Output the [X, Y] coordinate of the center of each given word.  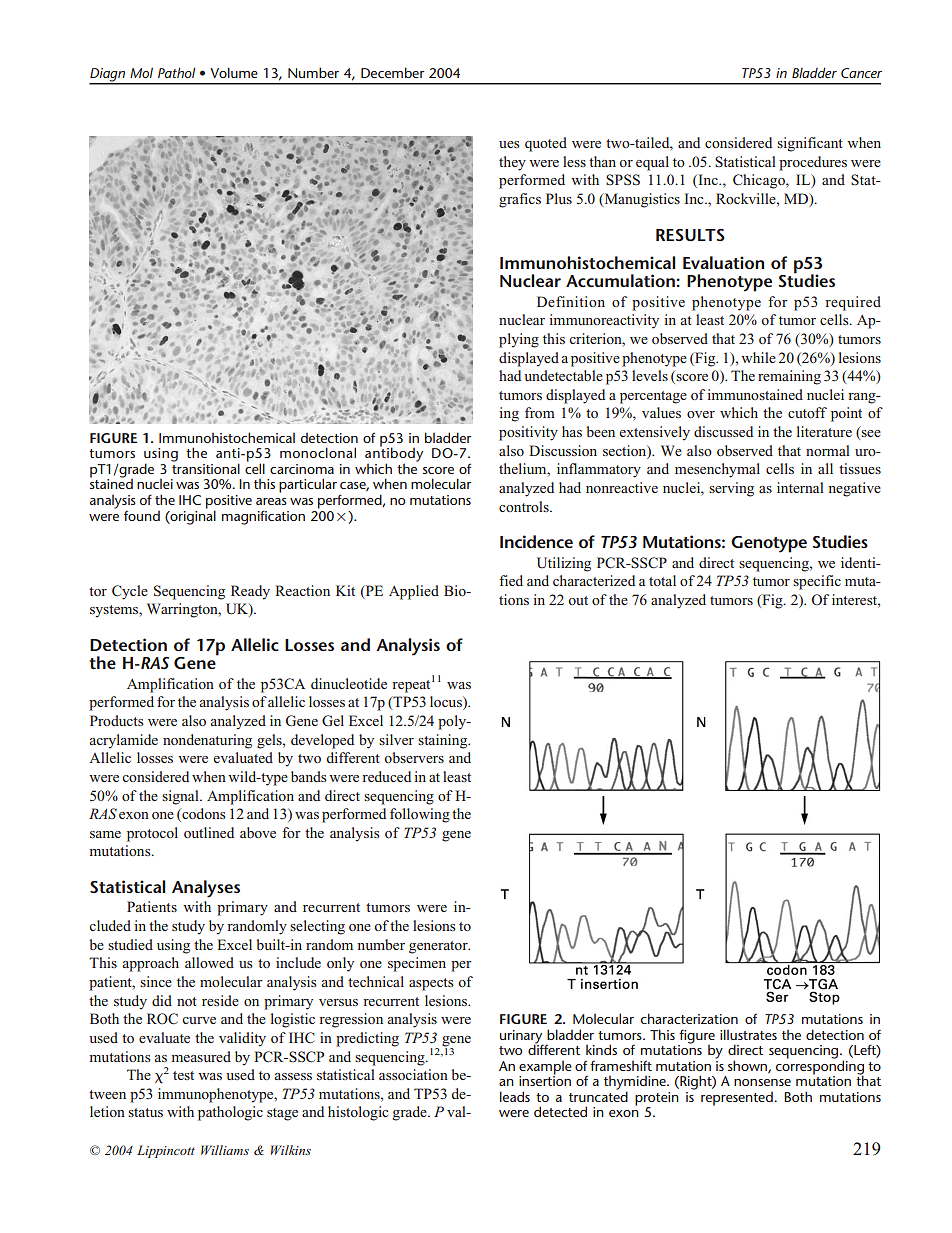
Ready [250, 592]
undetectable [563, 375]
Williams [225, 1150]
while [758, 357]
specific [817, 582]
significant [810, 144]
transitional [206, 467]
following [420, 815]
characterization [689, 1018]
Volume [234, 72]
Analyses [206, 889]
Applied [414, 592]
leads [515, 1096]
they [512, 163]
